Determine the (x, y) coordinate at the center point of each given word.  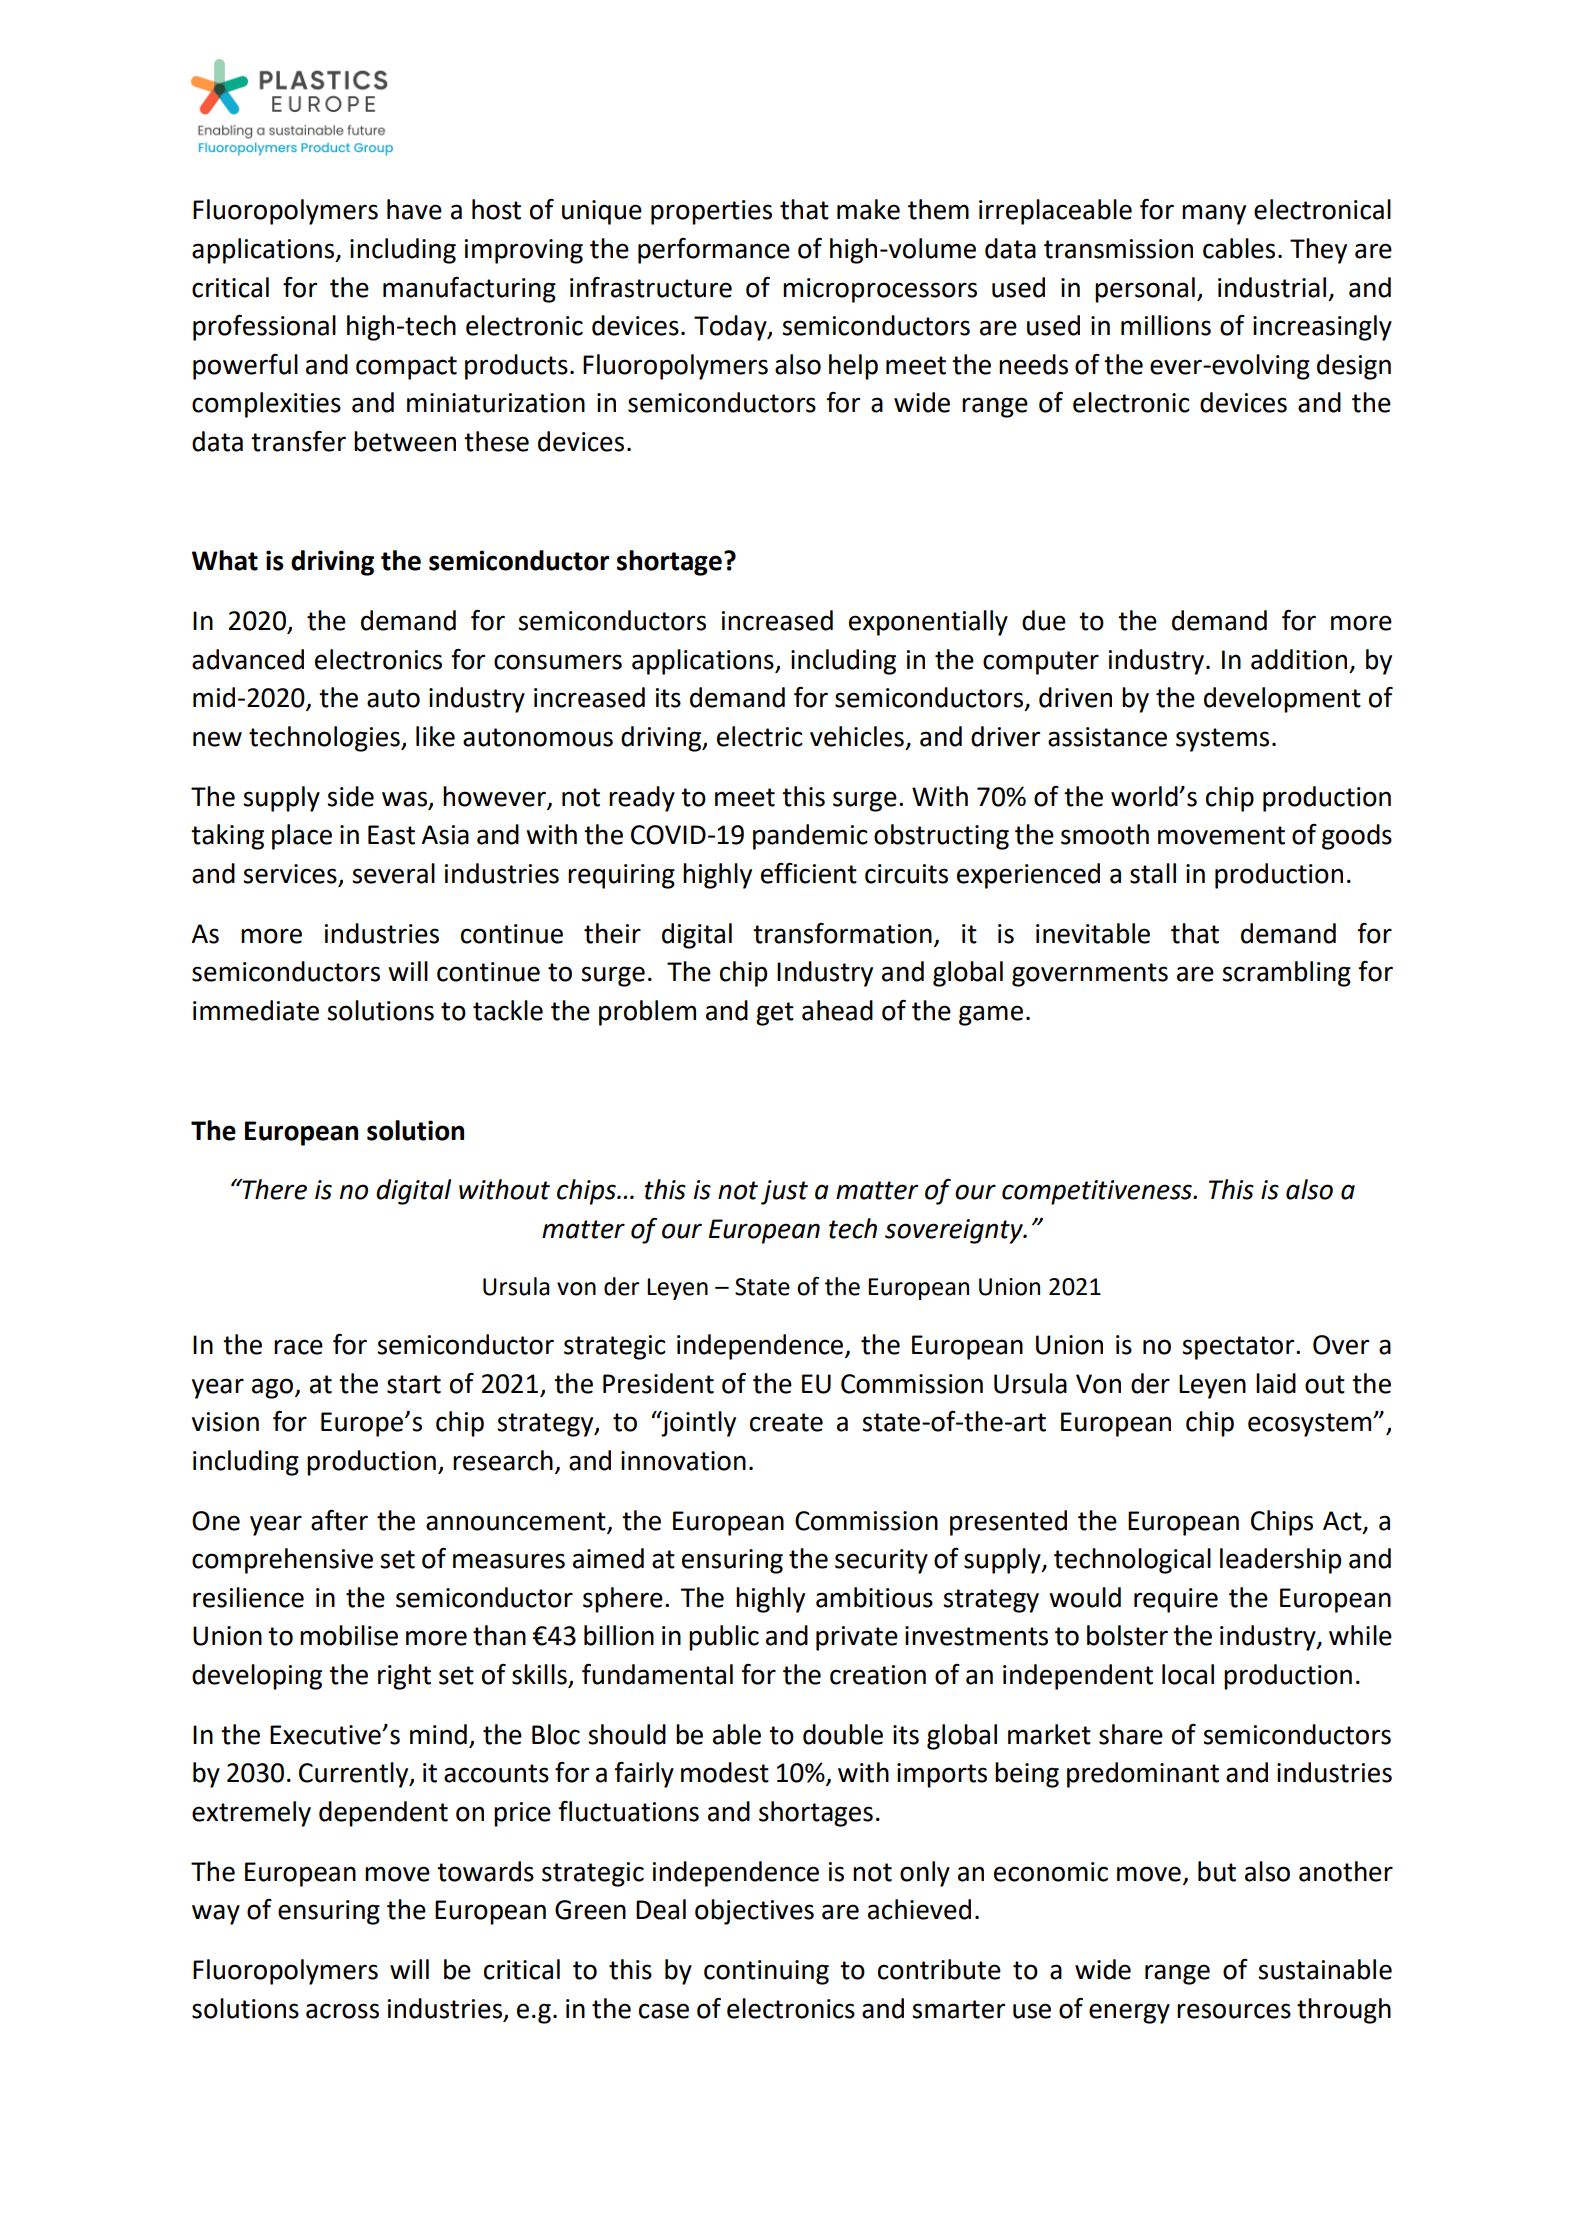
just (784, 1192)
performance (714, 251)
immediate (256, 1010)
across (342, 2011)
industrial (1272, 287)
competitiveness (1098, 1192)
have (414, 209)
